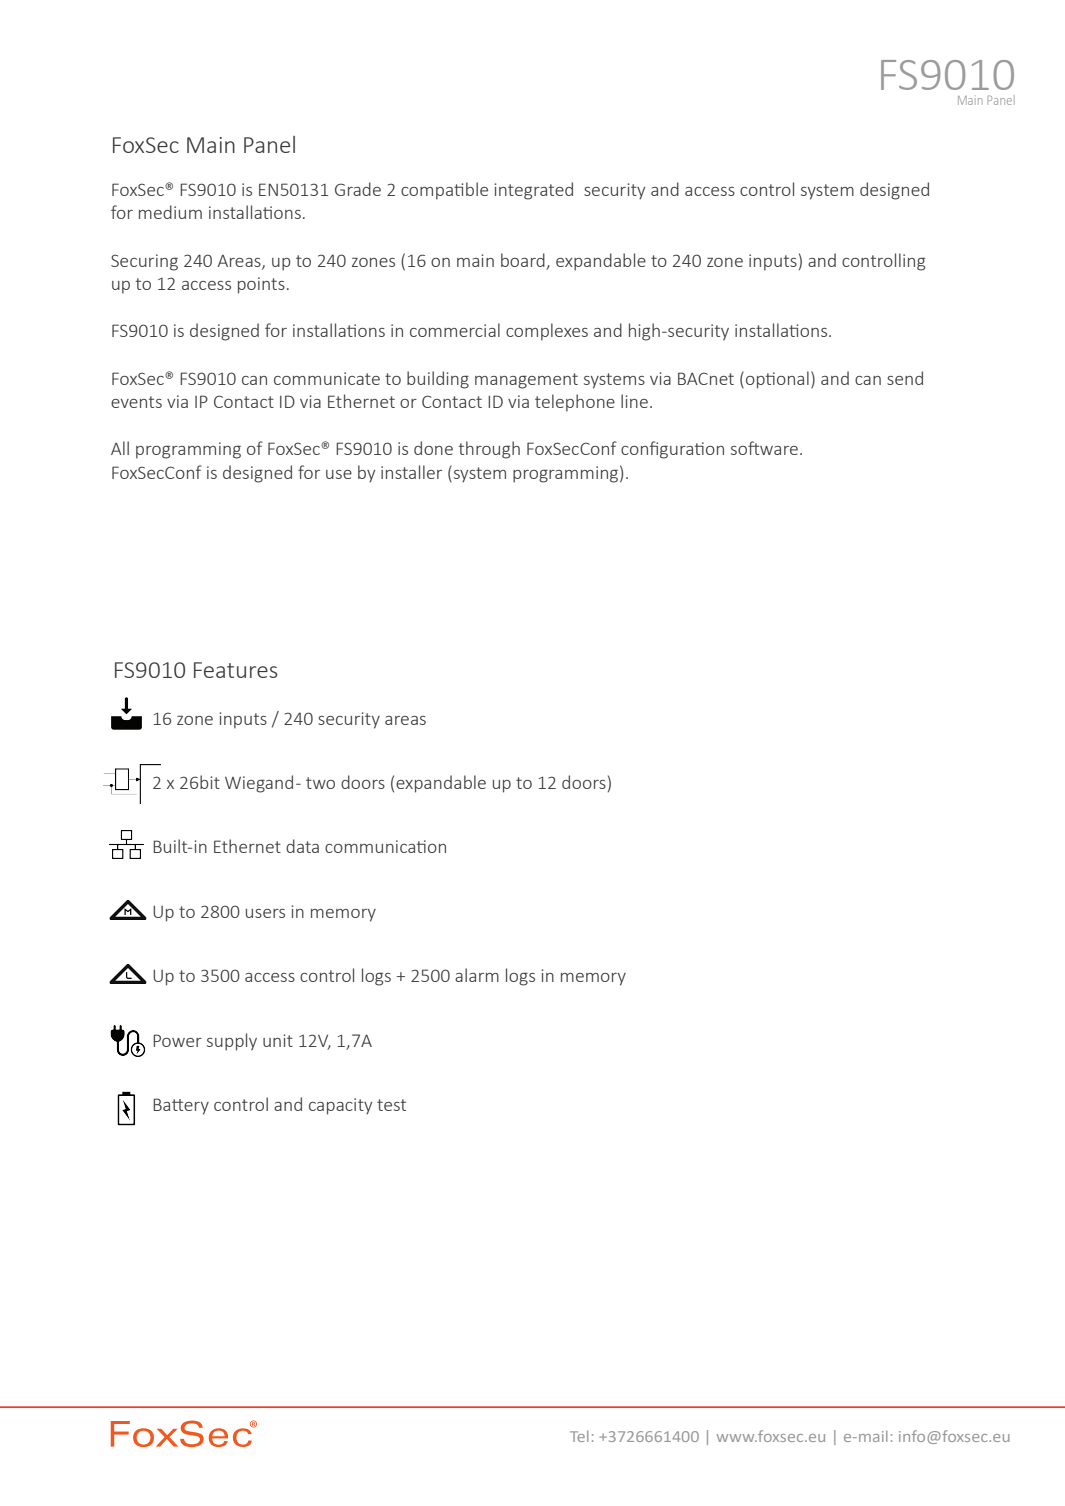 Image resolution: width=1065 pixels, height=1506 pixels. What do you see at coordinates (278, 1040) in the image?
I see `unit` at bounding box center [278, 1040].
